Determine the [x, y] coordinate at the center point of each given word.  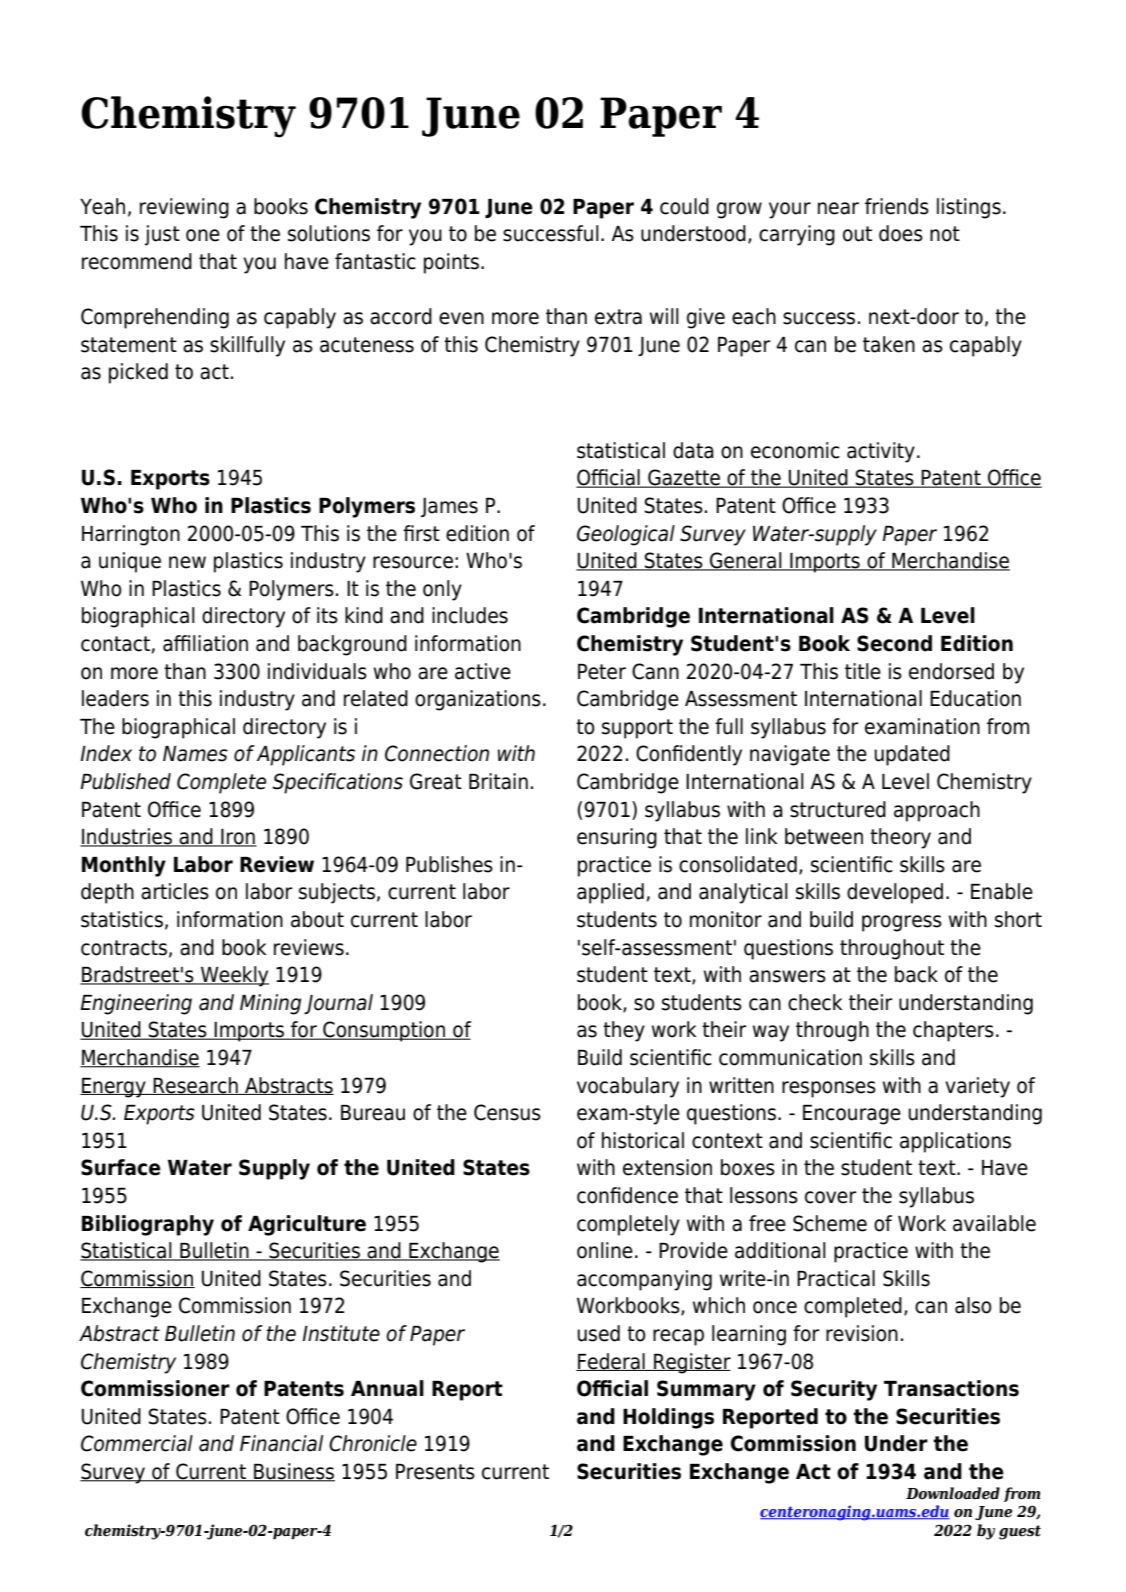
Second [894, 643]
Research [196, 1086]
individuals [317, 671]
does [901, 233]
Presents [435, 1472]
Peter [602, 672]
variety [977, 1087]
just [162, 235]
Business [293, 1472]
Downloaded [953, 1493]
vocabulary [628, 1087]
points [453, 263]
